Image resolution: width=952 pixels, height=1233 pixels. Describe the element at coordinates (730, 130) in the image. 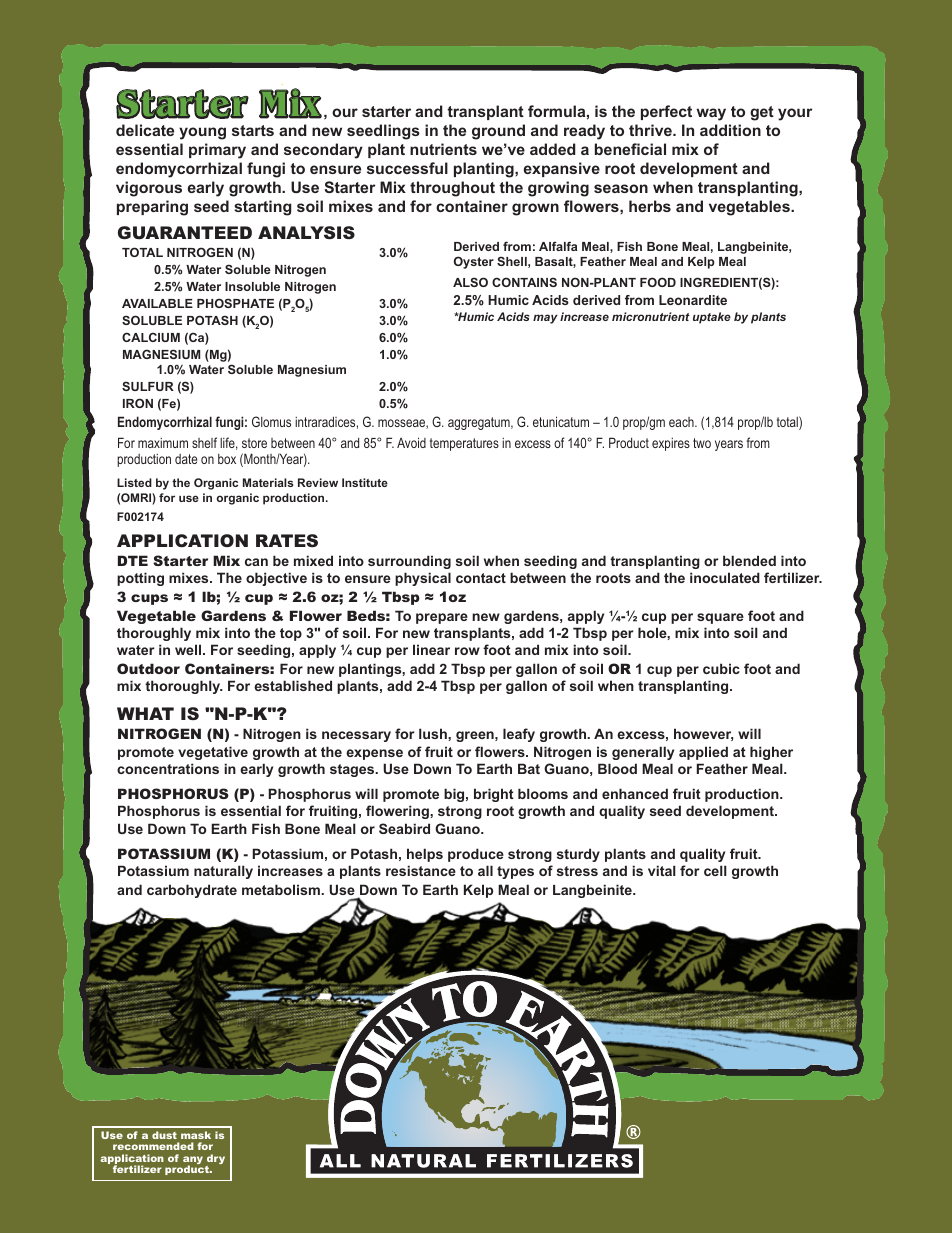

I see `addition` at that location.
